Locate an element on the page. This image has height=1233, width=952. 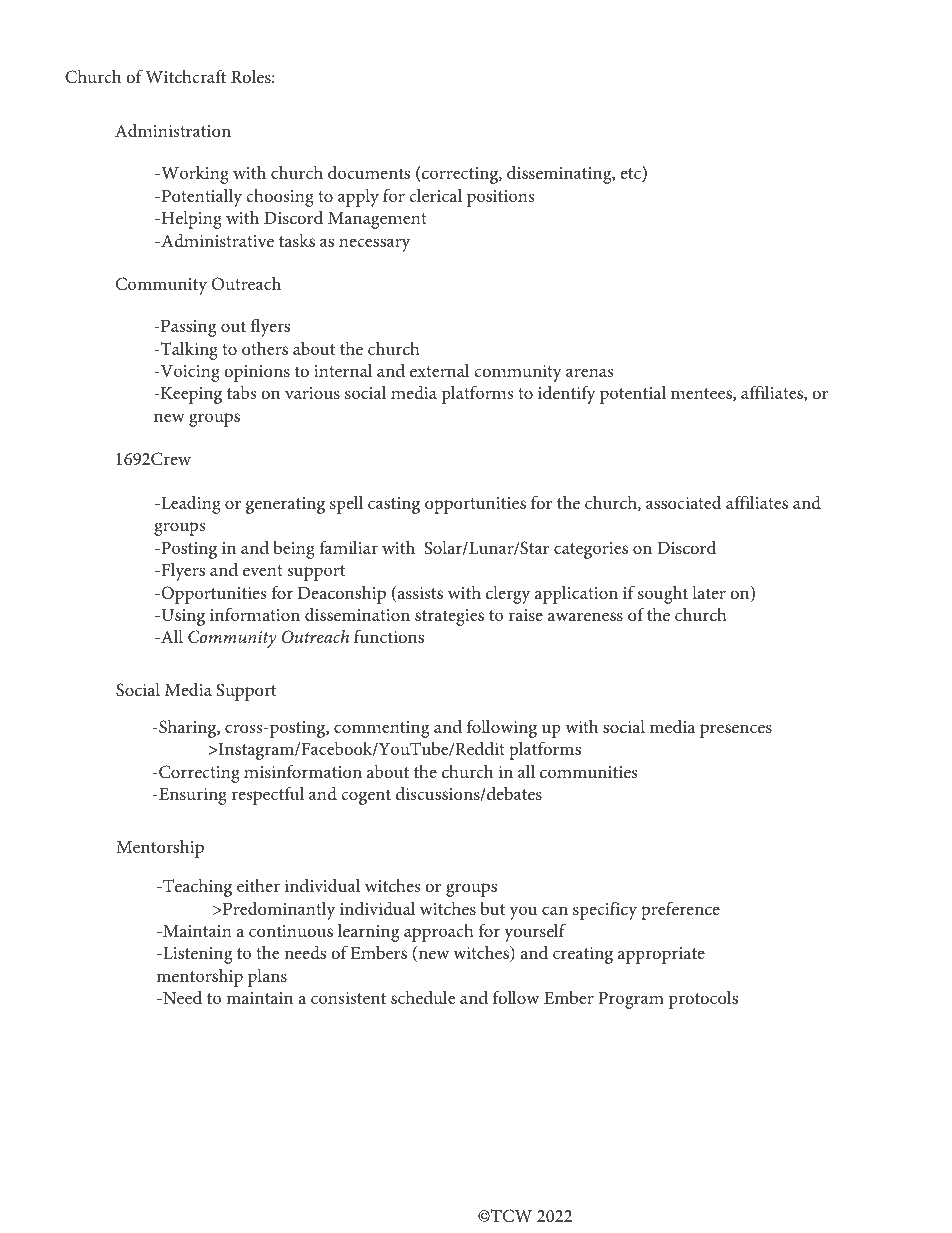
appropriate is located at coordinates (661, 955).
